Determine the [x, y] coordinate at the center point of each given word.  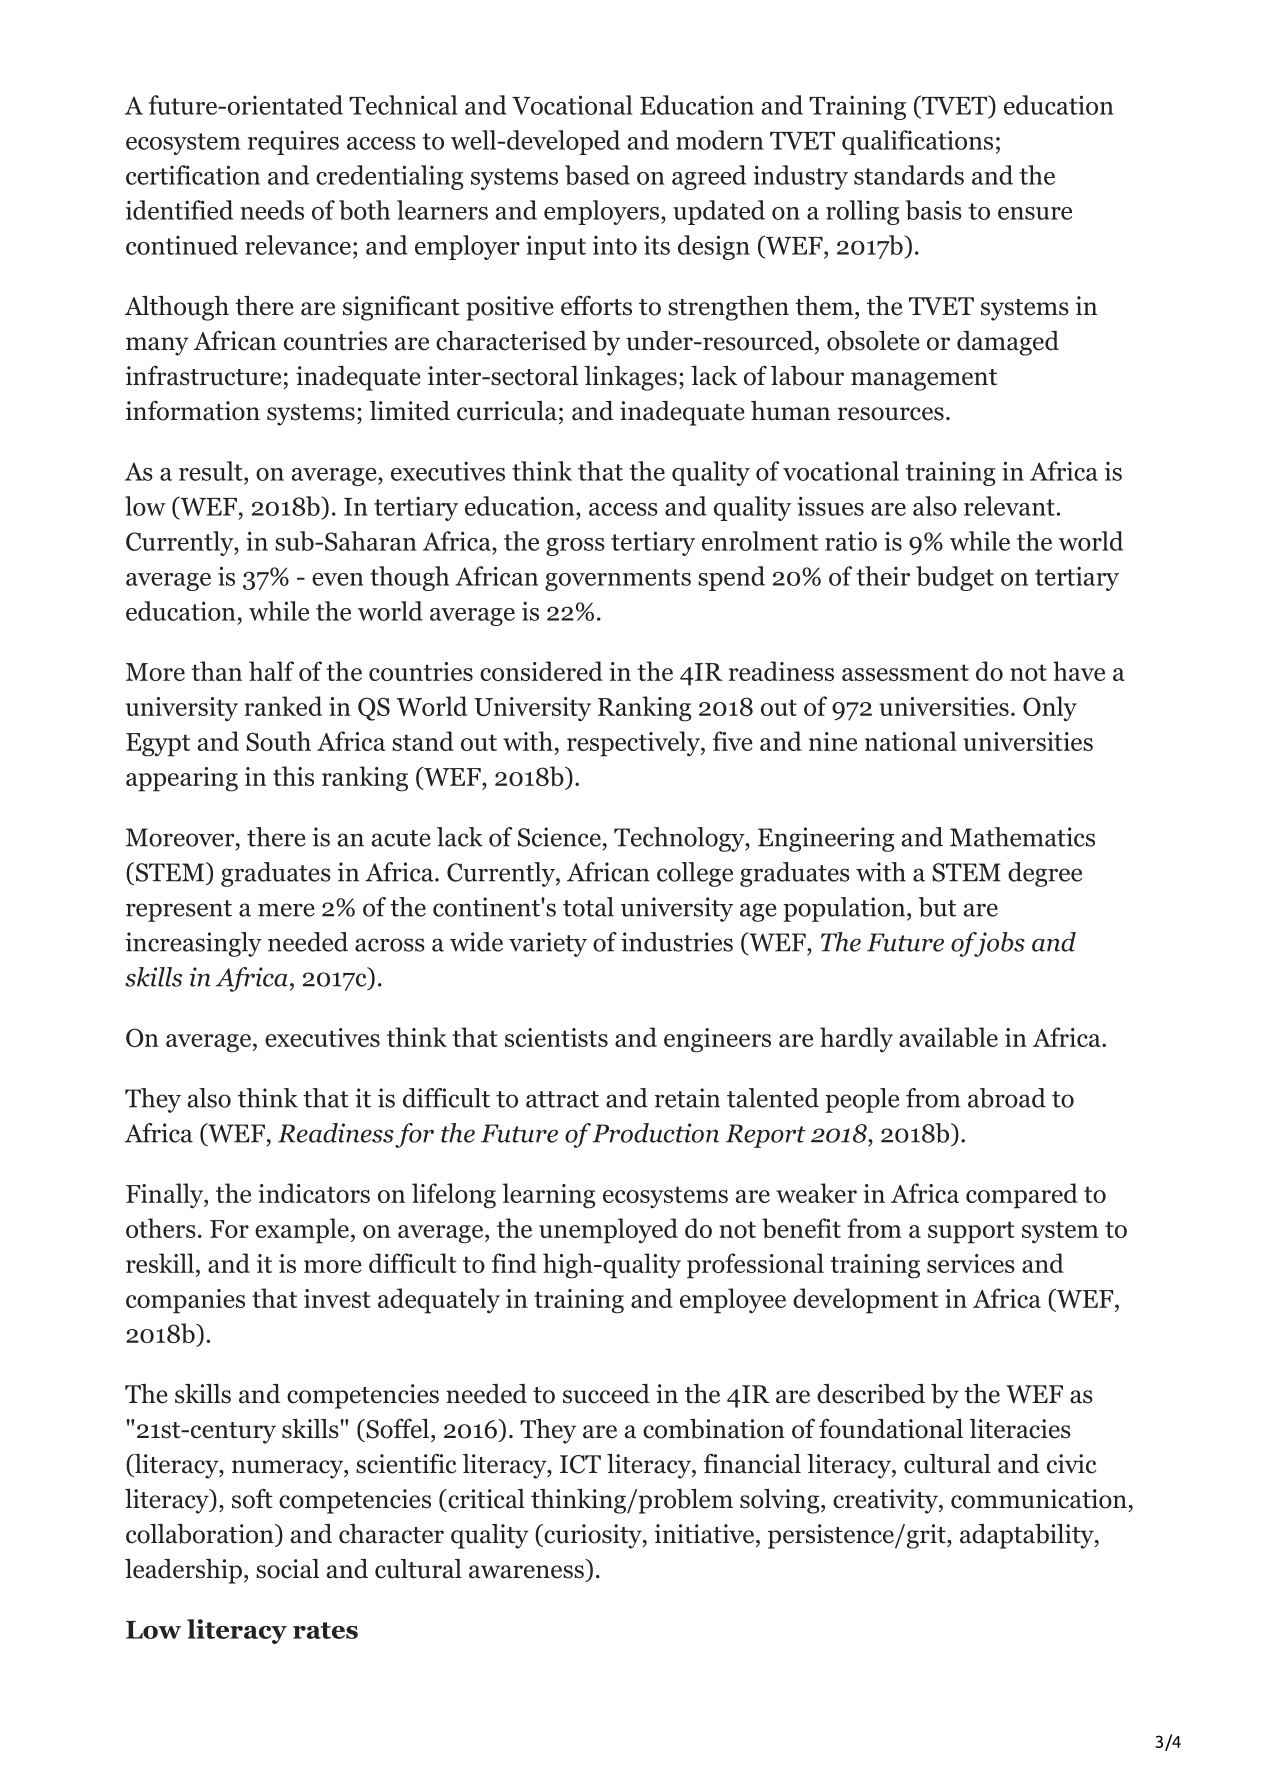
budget [955, 578]
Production [655, 1133]
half [271, 671]
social [287, 1569]
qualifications [917, 142]
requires [293, 142]
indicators [314, 1193]
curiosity [593, 1536]
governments [618, 580]
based [597, 175]
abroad [1007, 1098]
